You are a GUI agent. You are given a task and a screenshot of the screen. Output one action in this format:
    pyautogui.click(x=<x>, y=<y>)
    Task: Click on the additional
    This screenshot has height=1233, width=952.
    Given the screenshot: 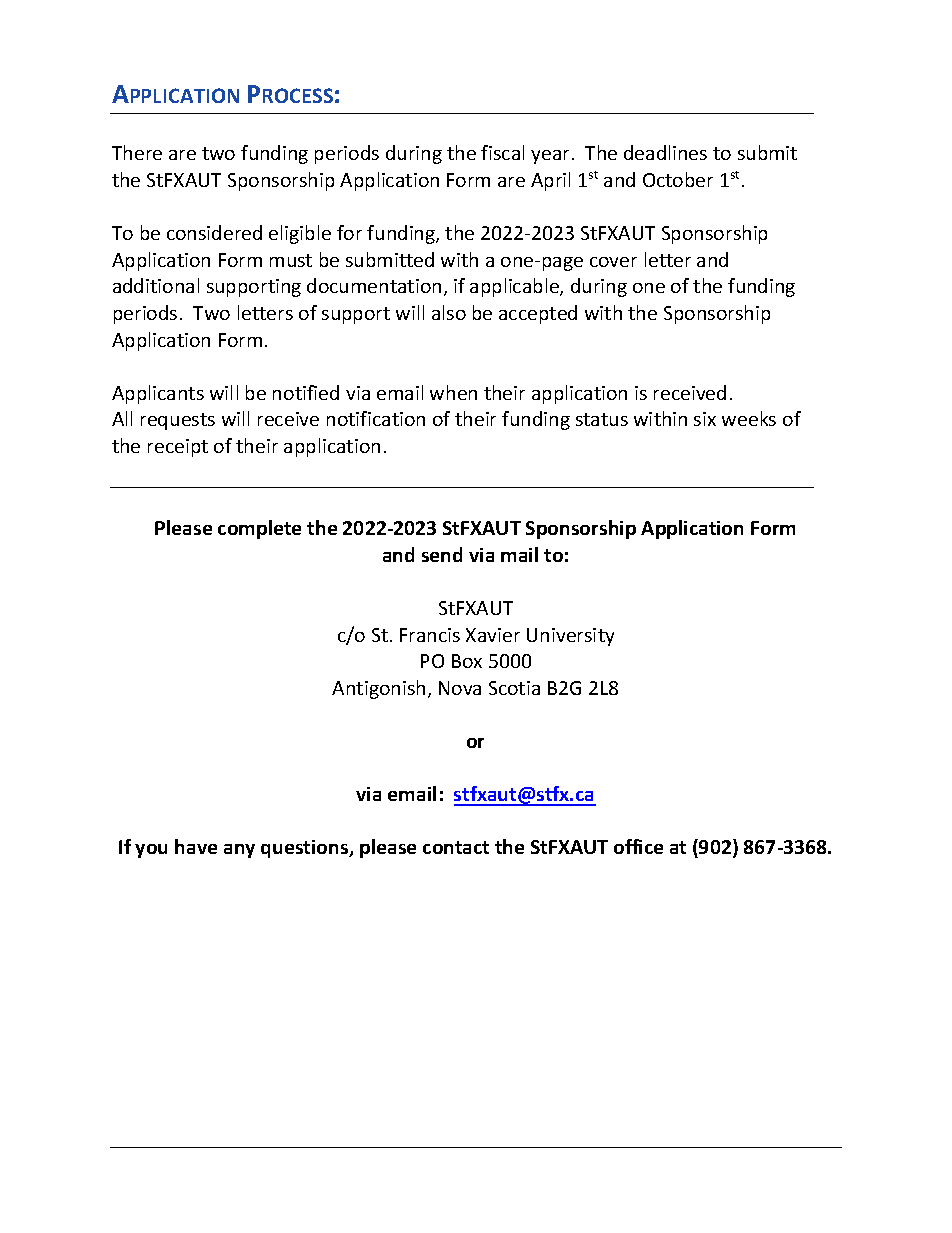 What is the action you would take?
    pyautogui.click(x=156, y=285)
